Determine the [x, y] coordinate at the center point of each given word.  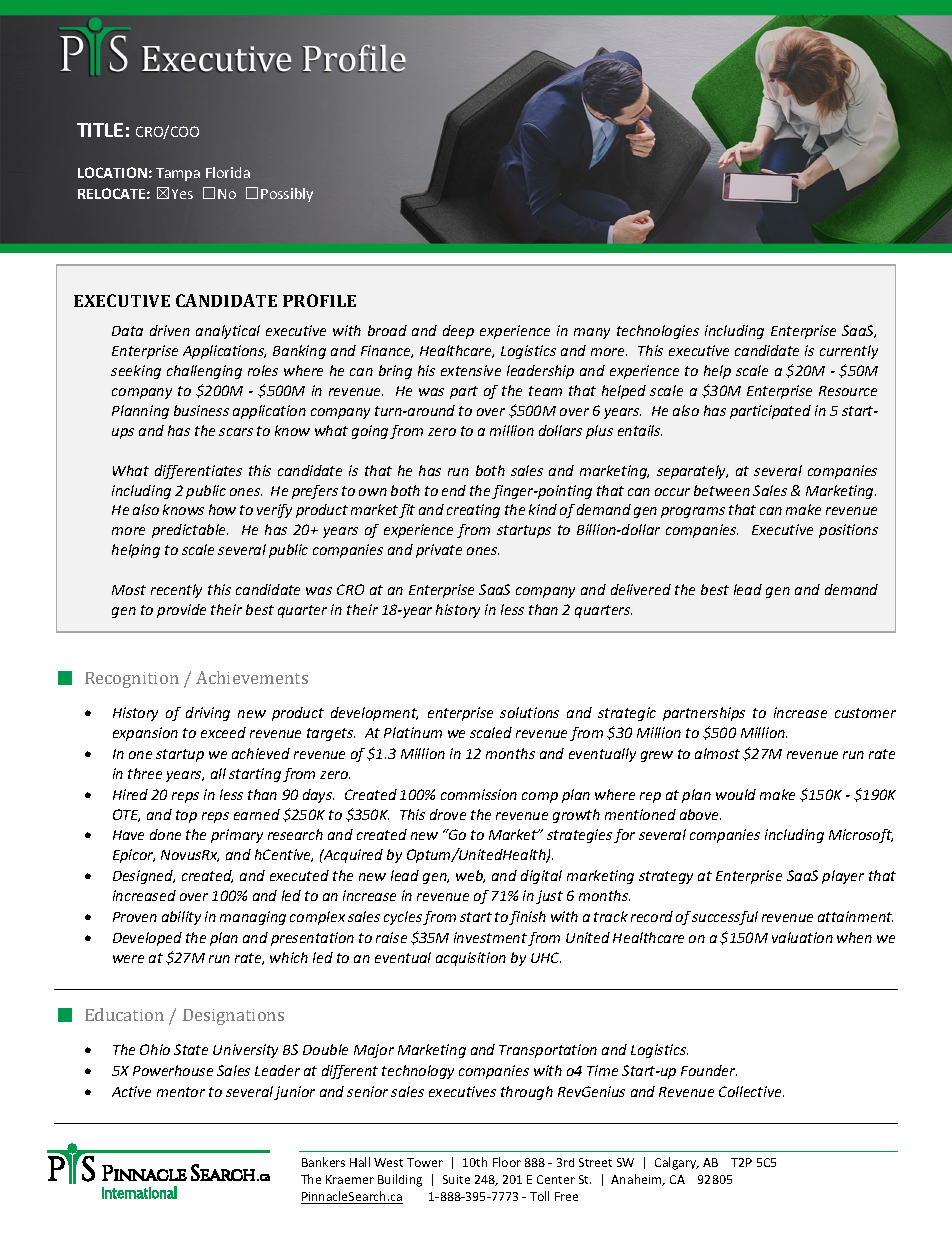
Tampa [178, 174]
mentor [181, 1092]
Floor [507, 1162]
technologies [658, 332]
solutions [529, 712]
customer [865, 713]
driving [208, 714]
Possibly [287, 195]
